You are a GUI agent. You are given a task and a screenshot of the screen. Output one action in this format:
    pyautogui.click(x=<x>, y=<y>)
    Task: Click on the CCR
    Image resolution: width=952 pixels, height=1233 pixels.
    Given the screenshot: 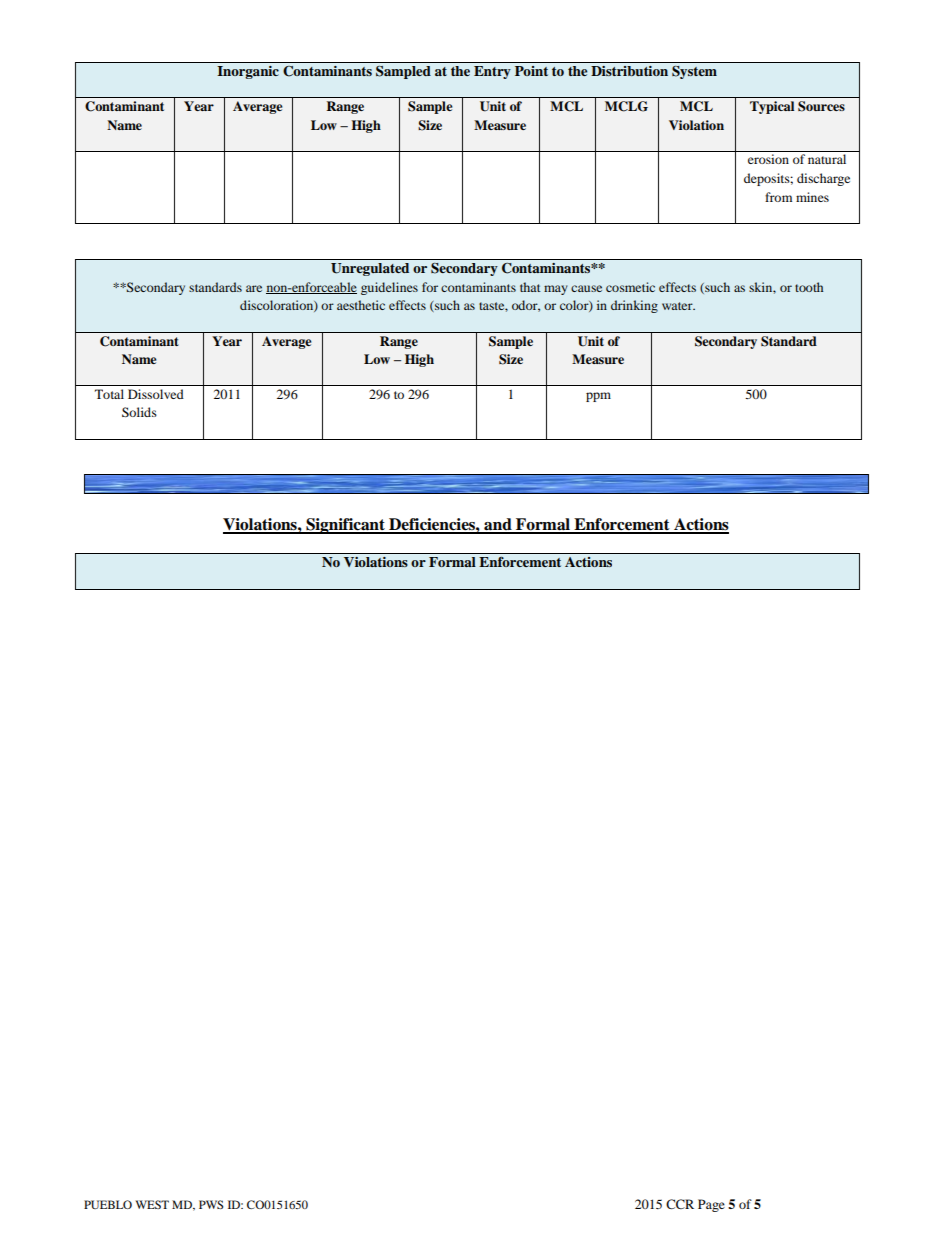 What is the action you would take?
    pyautogui.click(x=680, y=1204)
